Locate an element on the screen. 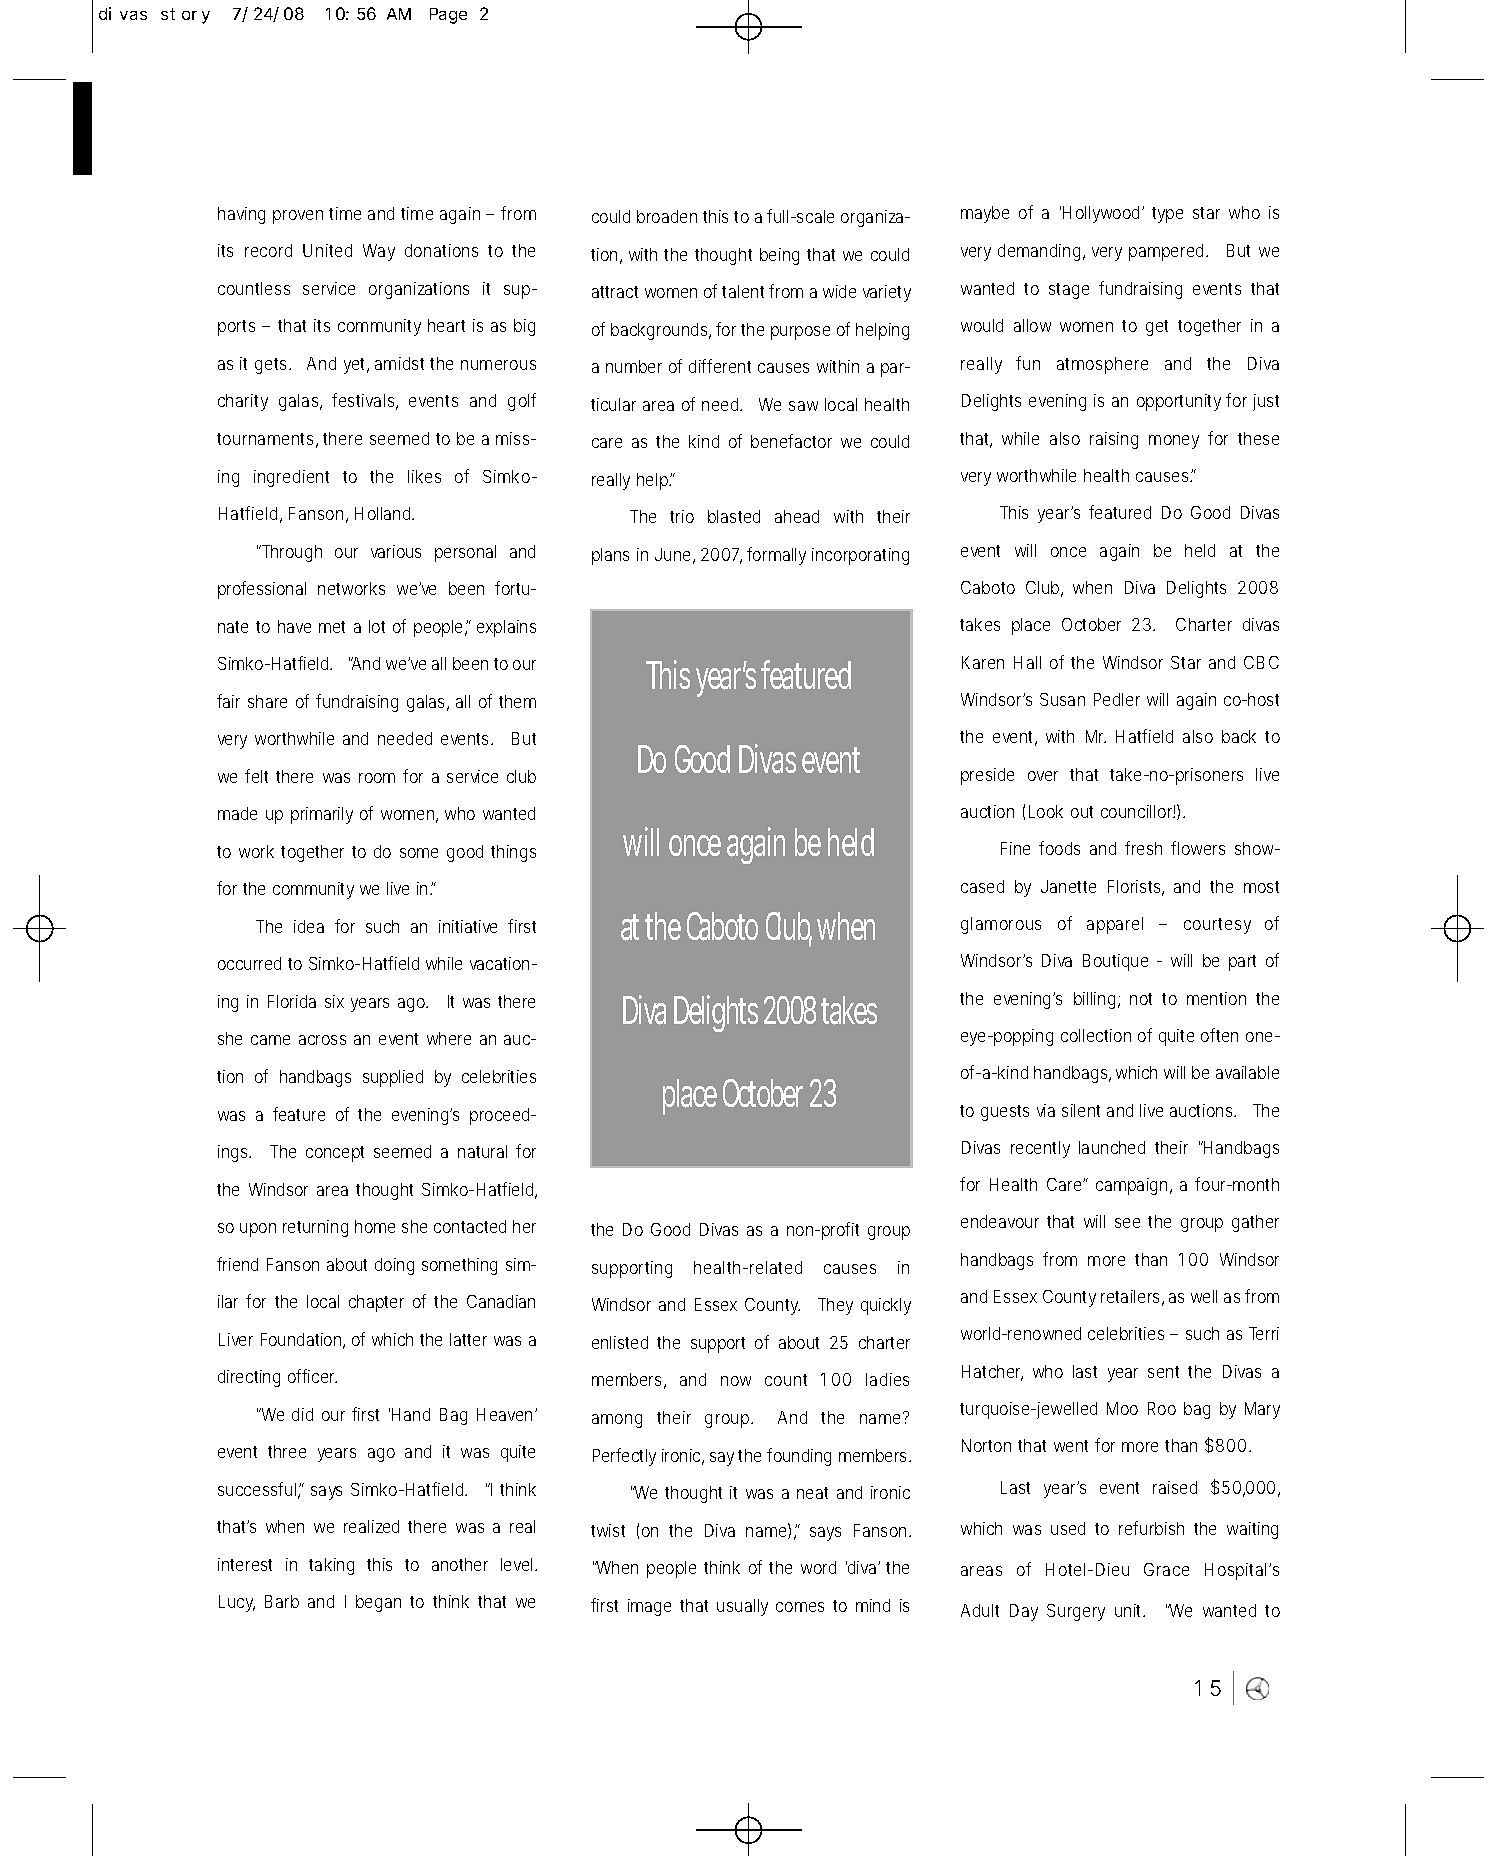 The image size is (1497, 1856). often is located at coordinates (1219, 1035).
